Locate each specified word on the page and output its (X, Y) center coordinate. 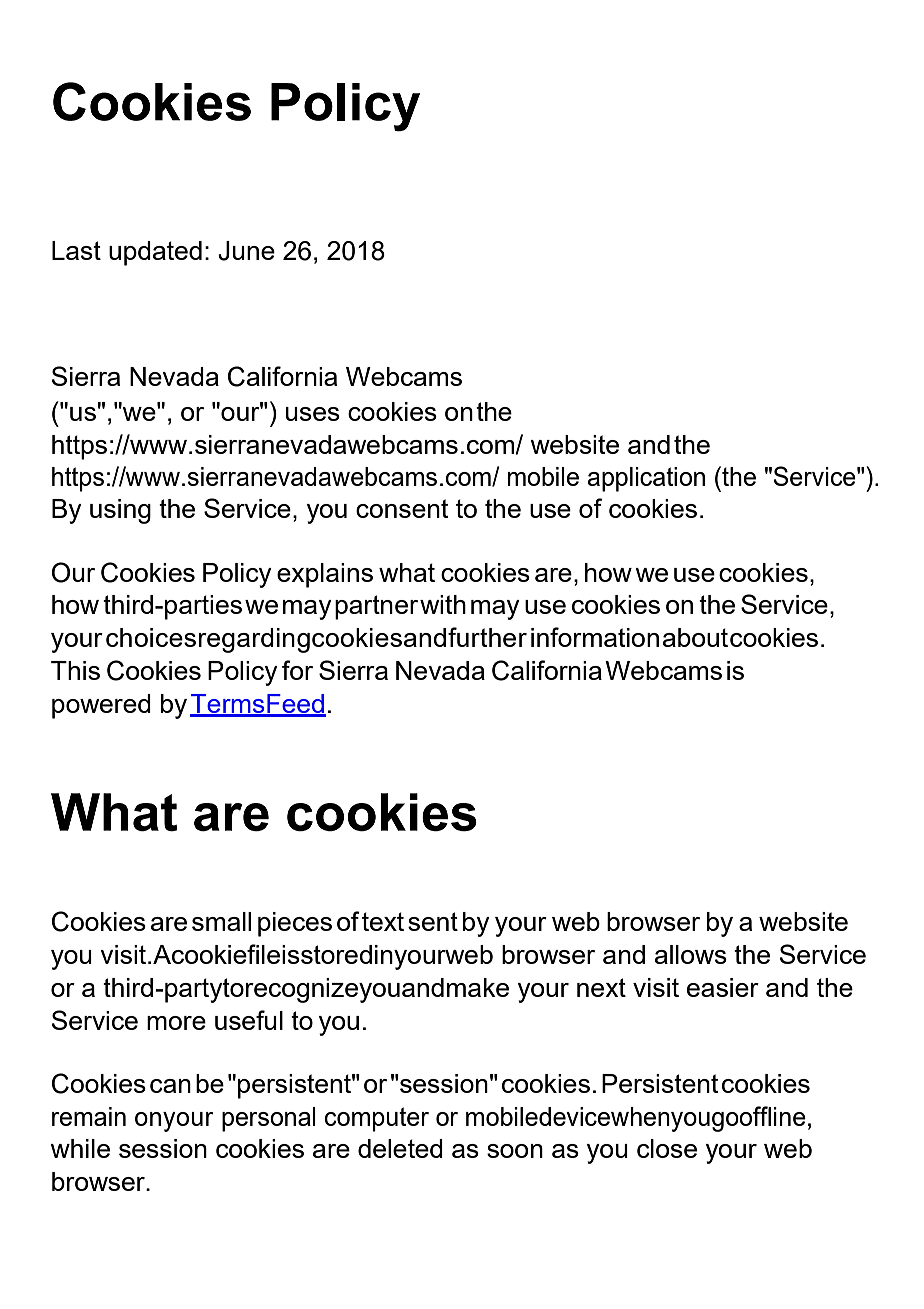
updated (155, 253)
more (176, 1023)
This (75, 670)
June (246, 251)
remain (89, 1116)
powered (101, 706)
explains (325, 575)
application (646, 479)
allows (691, 954)
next (601, 987)
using (120, 511)
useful (249, 1020)
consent (402, 508)
